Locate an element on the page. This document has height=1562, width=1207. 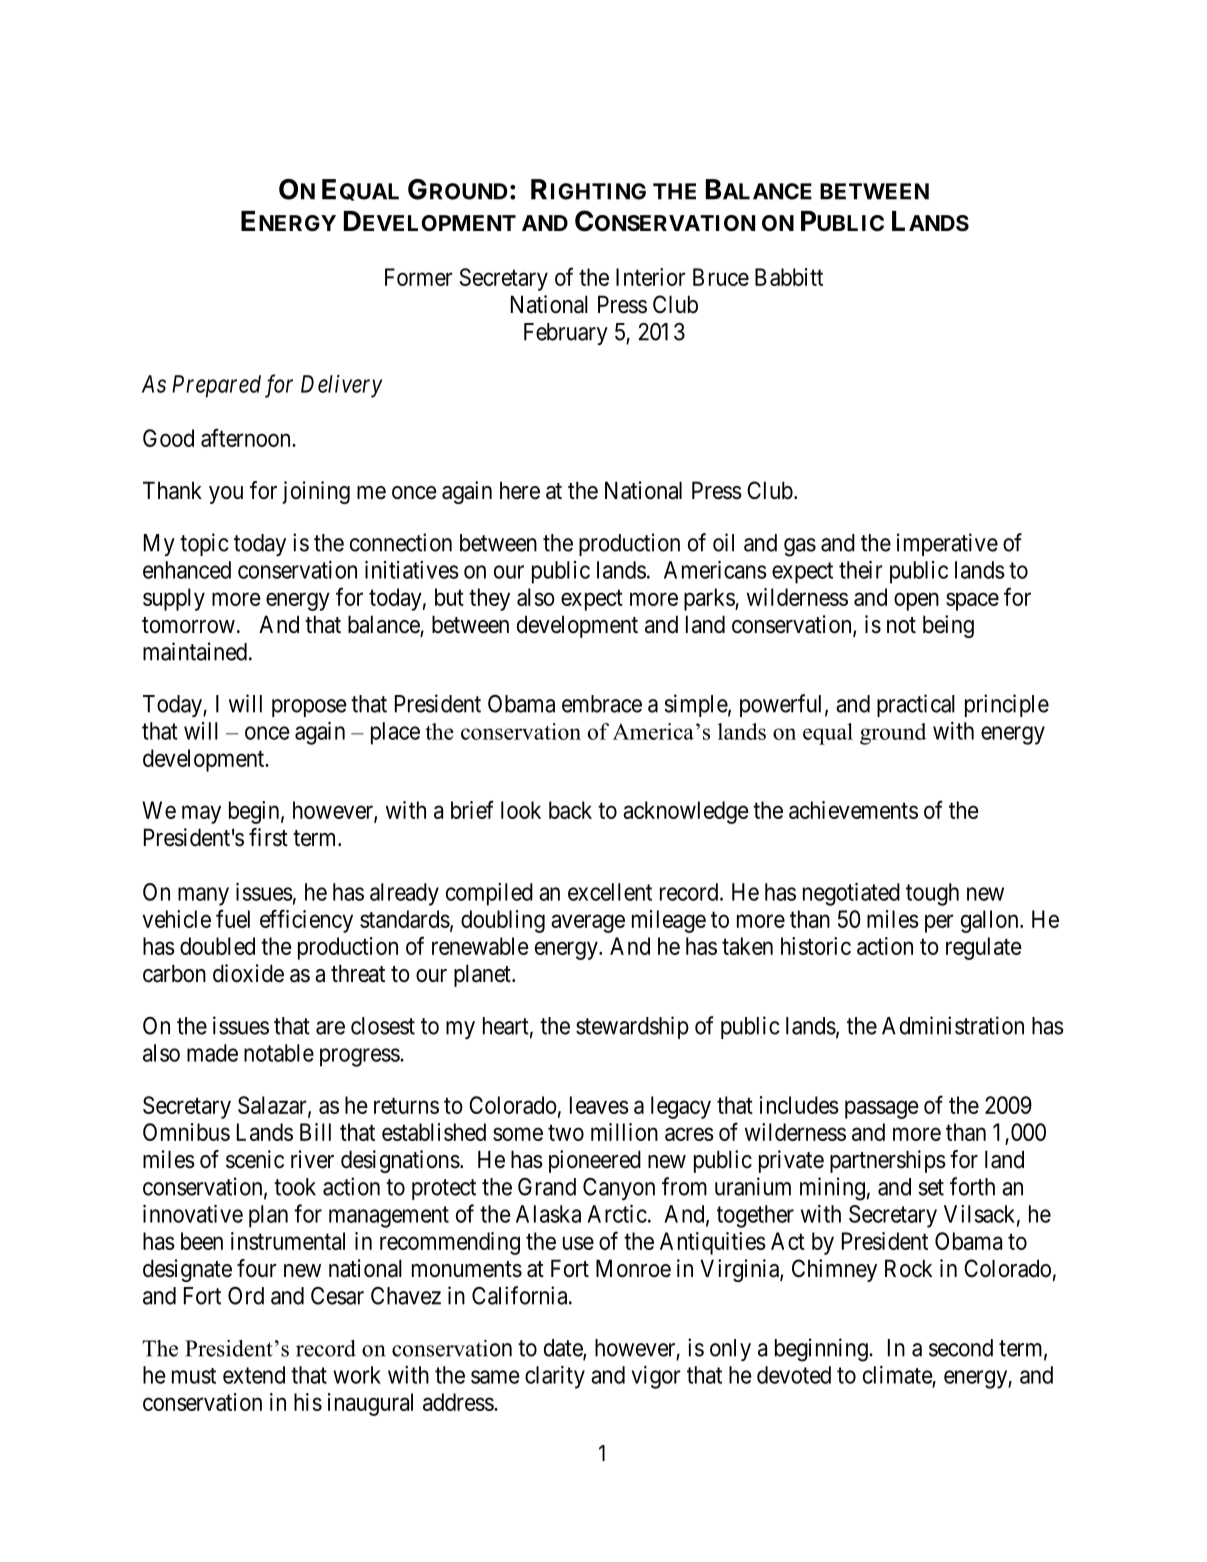
extend is located at coordinates (254, 1375).
